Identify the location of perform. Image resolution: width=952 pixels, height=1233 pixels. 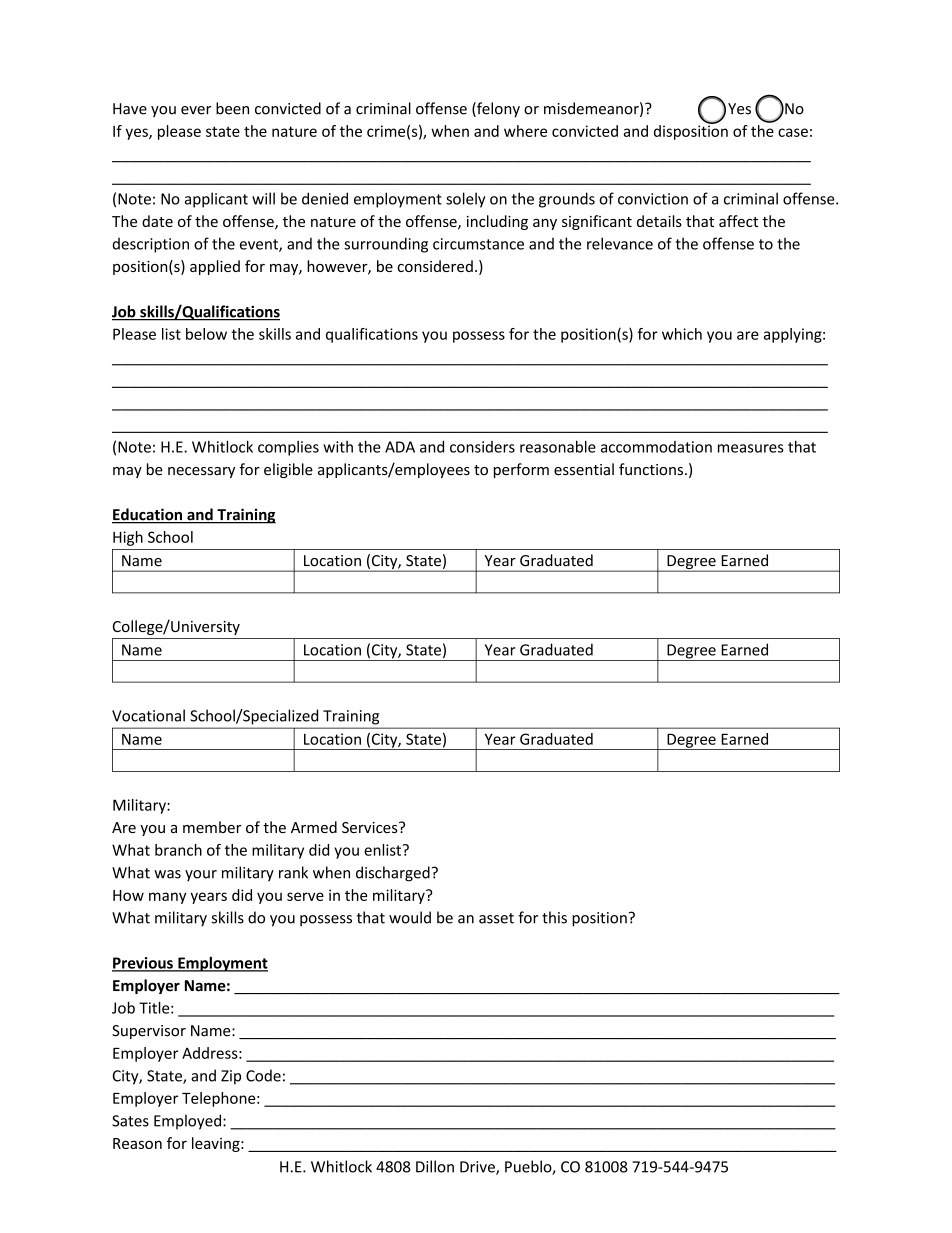
(521, 470).
